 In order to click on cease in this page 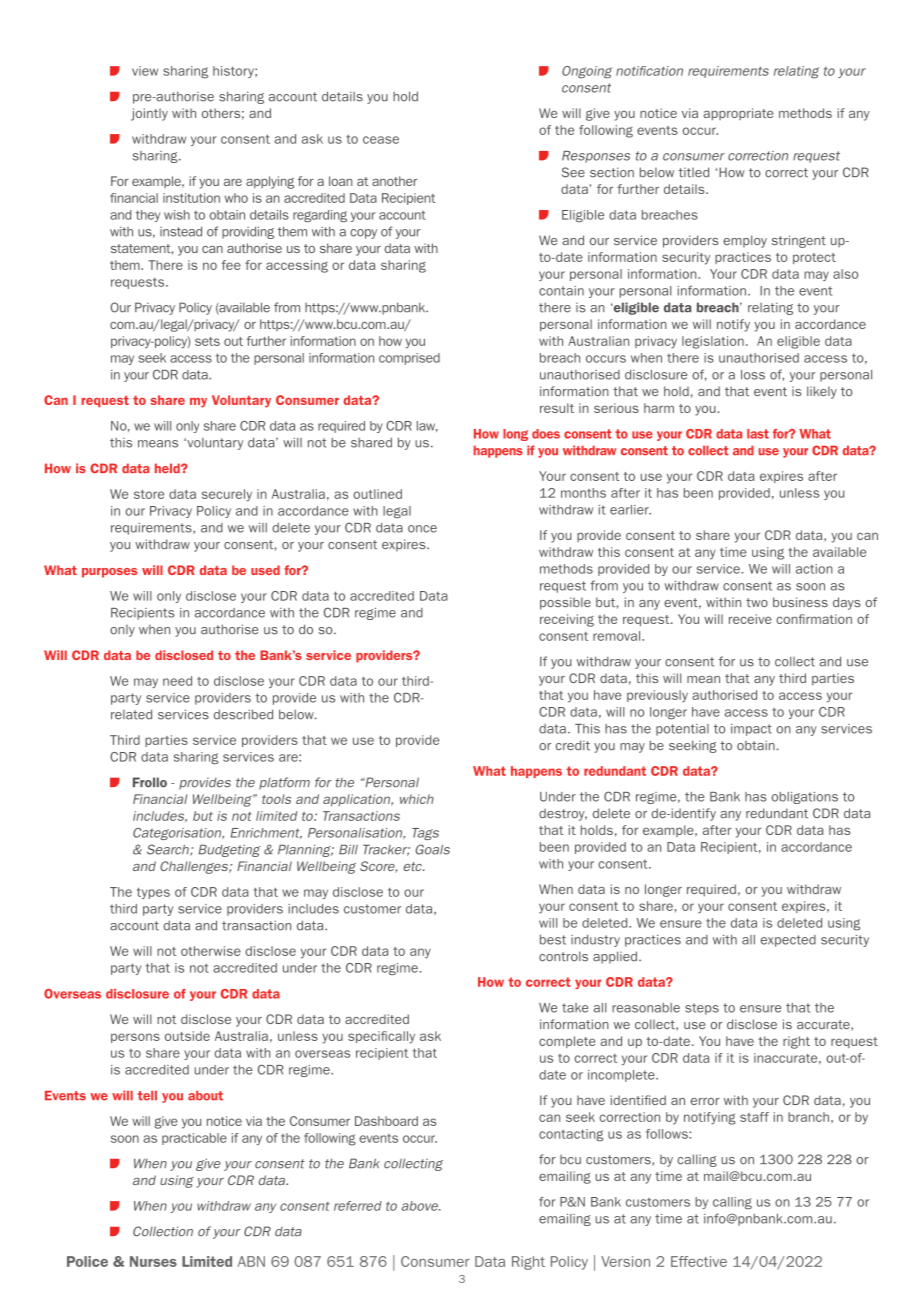, I will do `click(381, 140)`.
